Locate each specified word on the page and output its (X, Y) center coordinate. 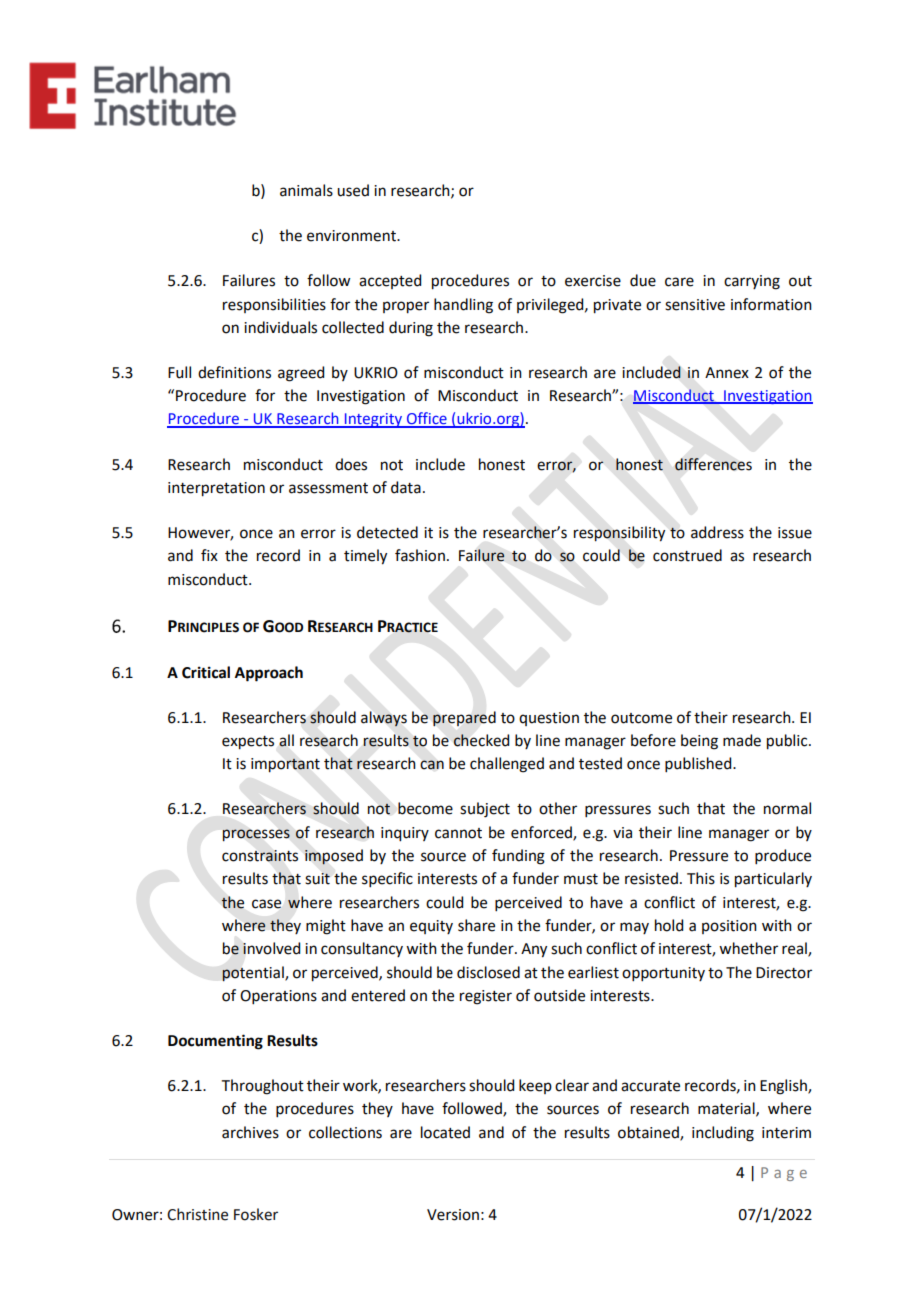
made (742, 740)
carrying (752, 282)
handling (463, 306)
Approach (269, 674)
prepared (464, 718)
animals (306, 190)
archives (250, 1132)
